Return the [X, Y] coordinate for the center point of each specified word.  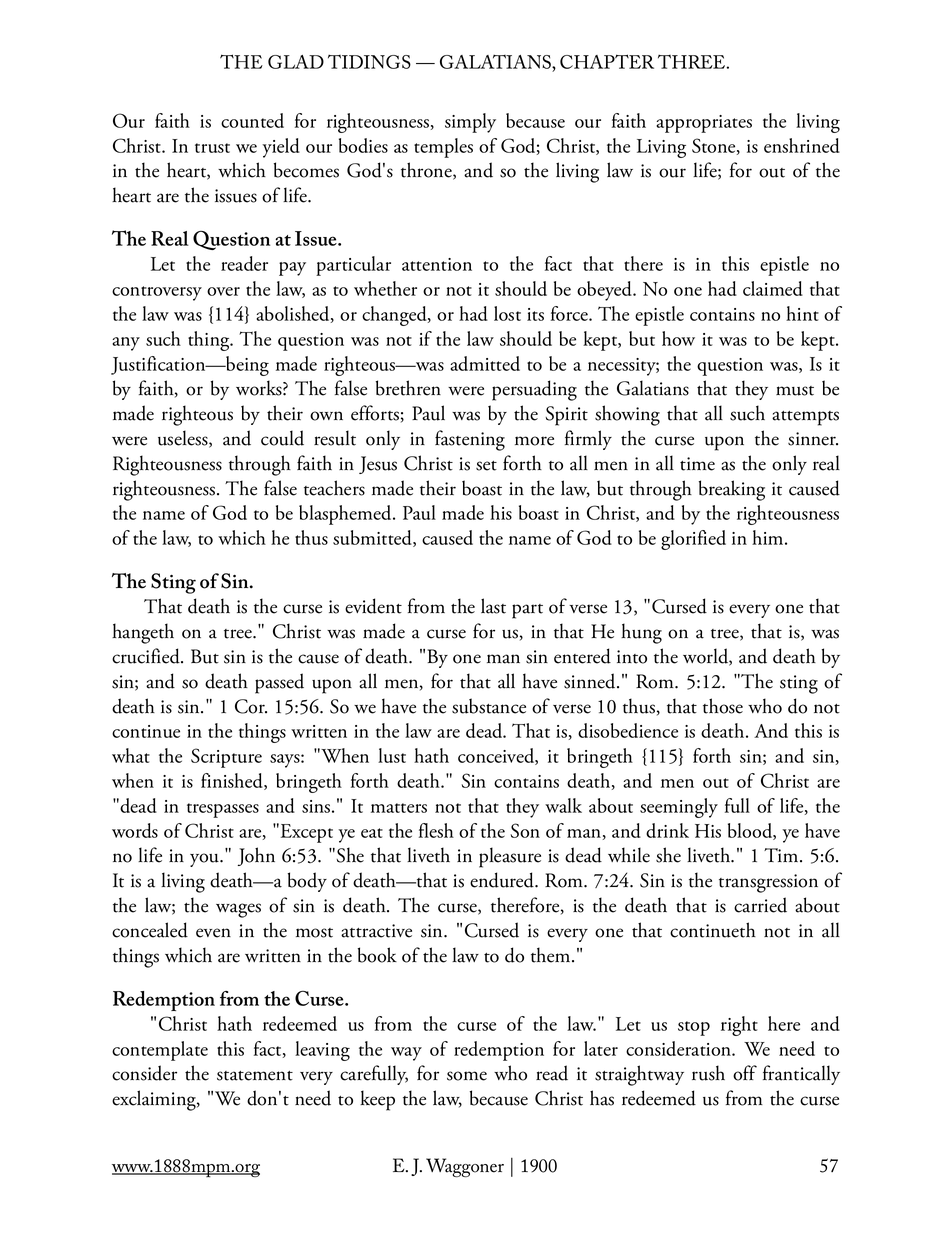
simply [470, 123]
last [493, 606]
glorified [693, 540]
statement [255, 1076]
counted [252, 120]
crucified [147, 656]
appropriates [704, 124]
